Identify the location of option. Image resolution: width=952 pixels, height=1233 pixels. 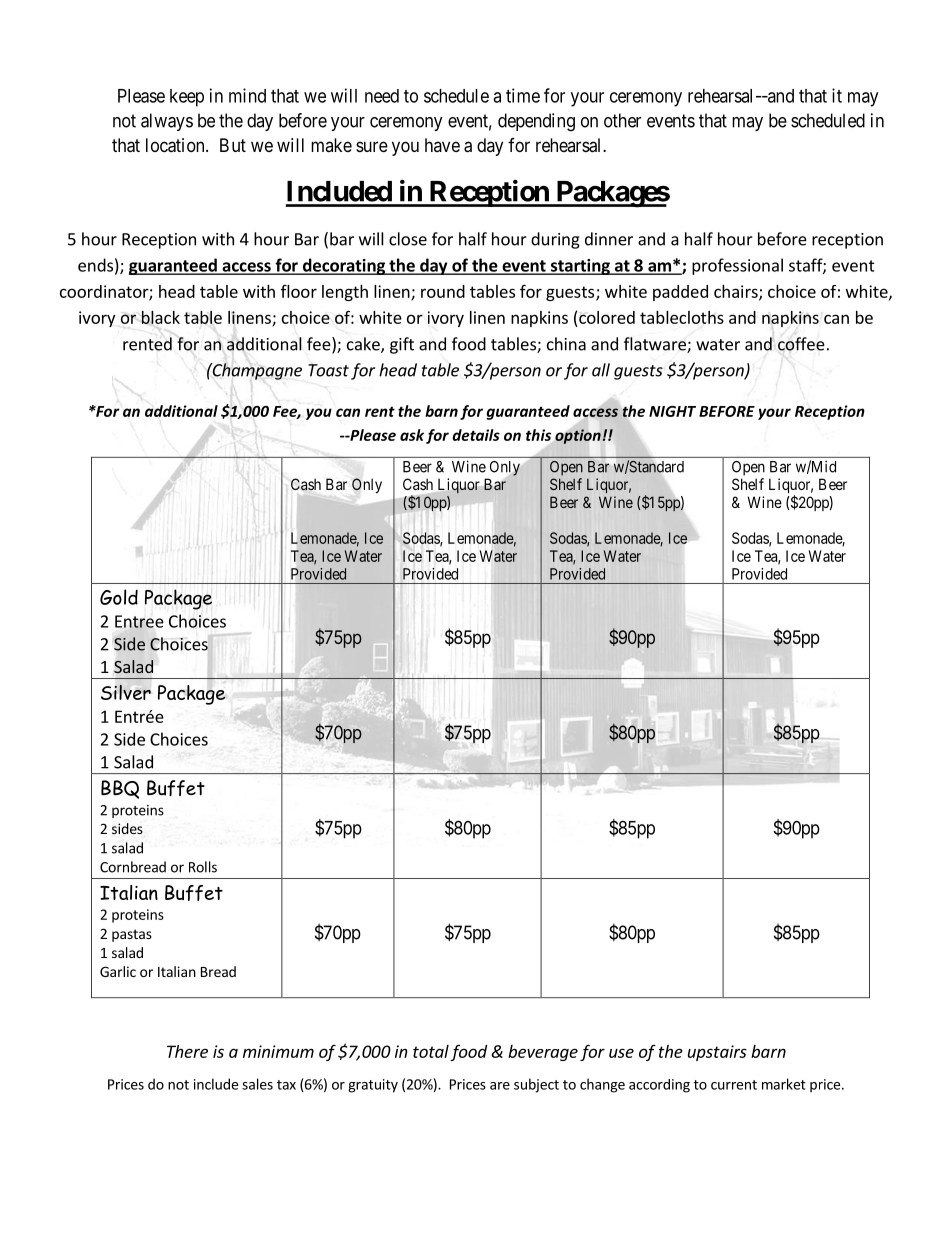
(578, 436).
